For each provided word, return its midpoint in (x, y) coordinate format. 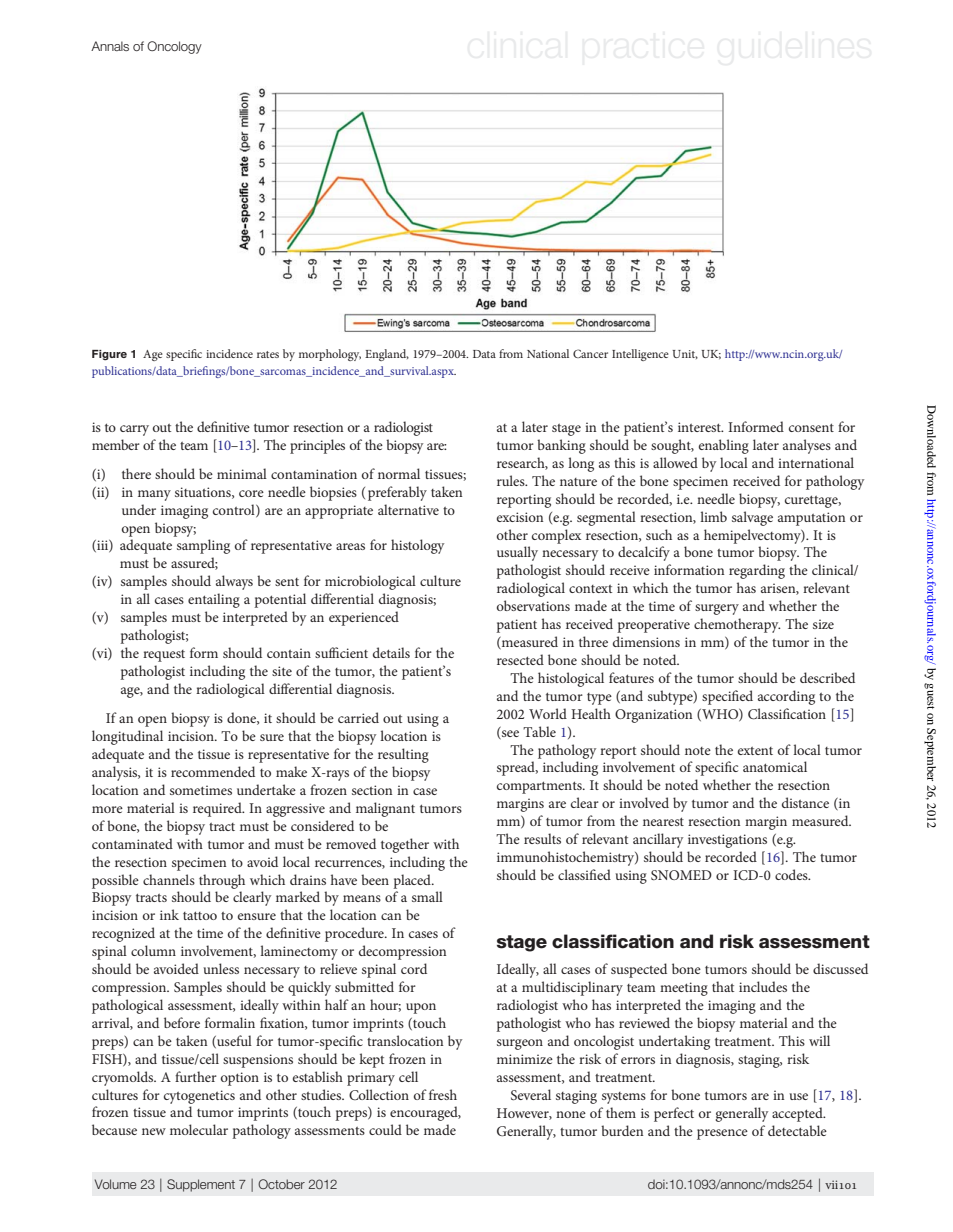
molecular (199, 1129)
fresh (443, 1094)
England (387, 355)
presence (722, 1134)
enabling (724, 446)
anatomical (775, 766)
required (218, 809)
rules (512, 480)
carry (134, 430)
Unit (685, 354)
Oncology (174, 47)
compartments (540, 787)
